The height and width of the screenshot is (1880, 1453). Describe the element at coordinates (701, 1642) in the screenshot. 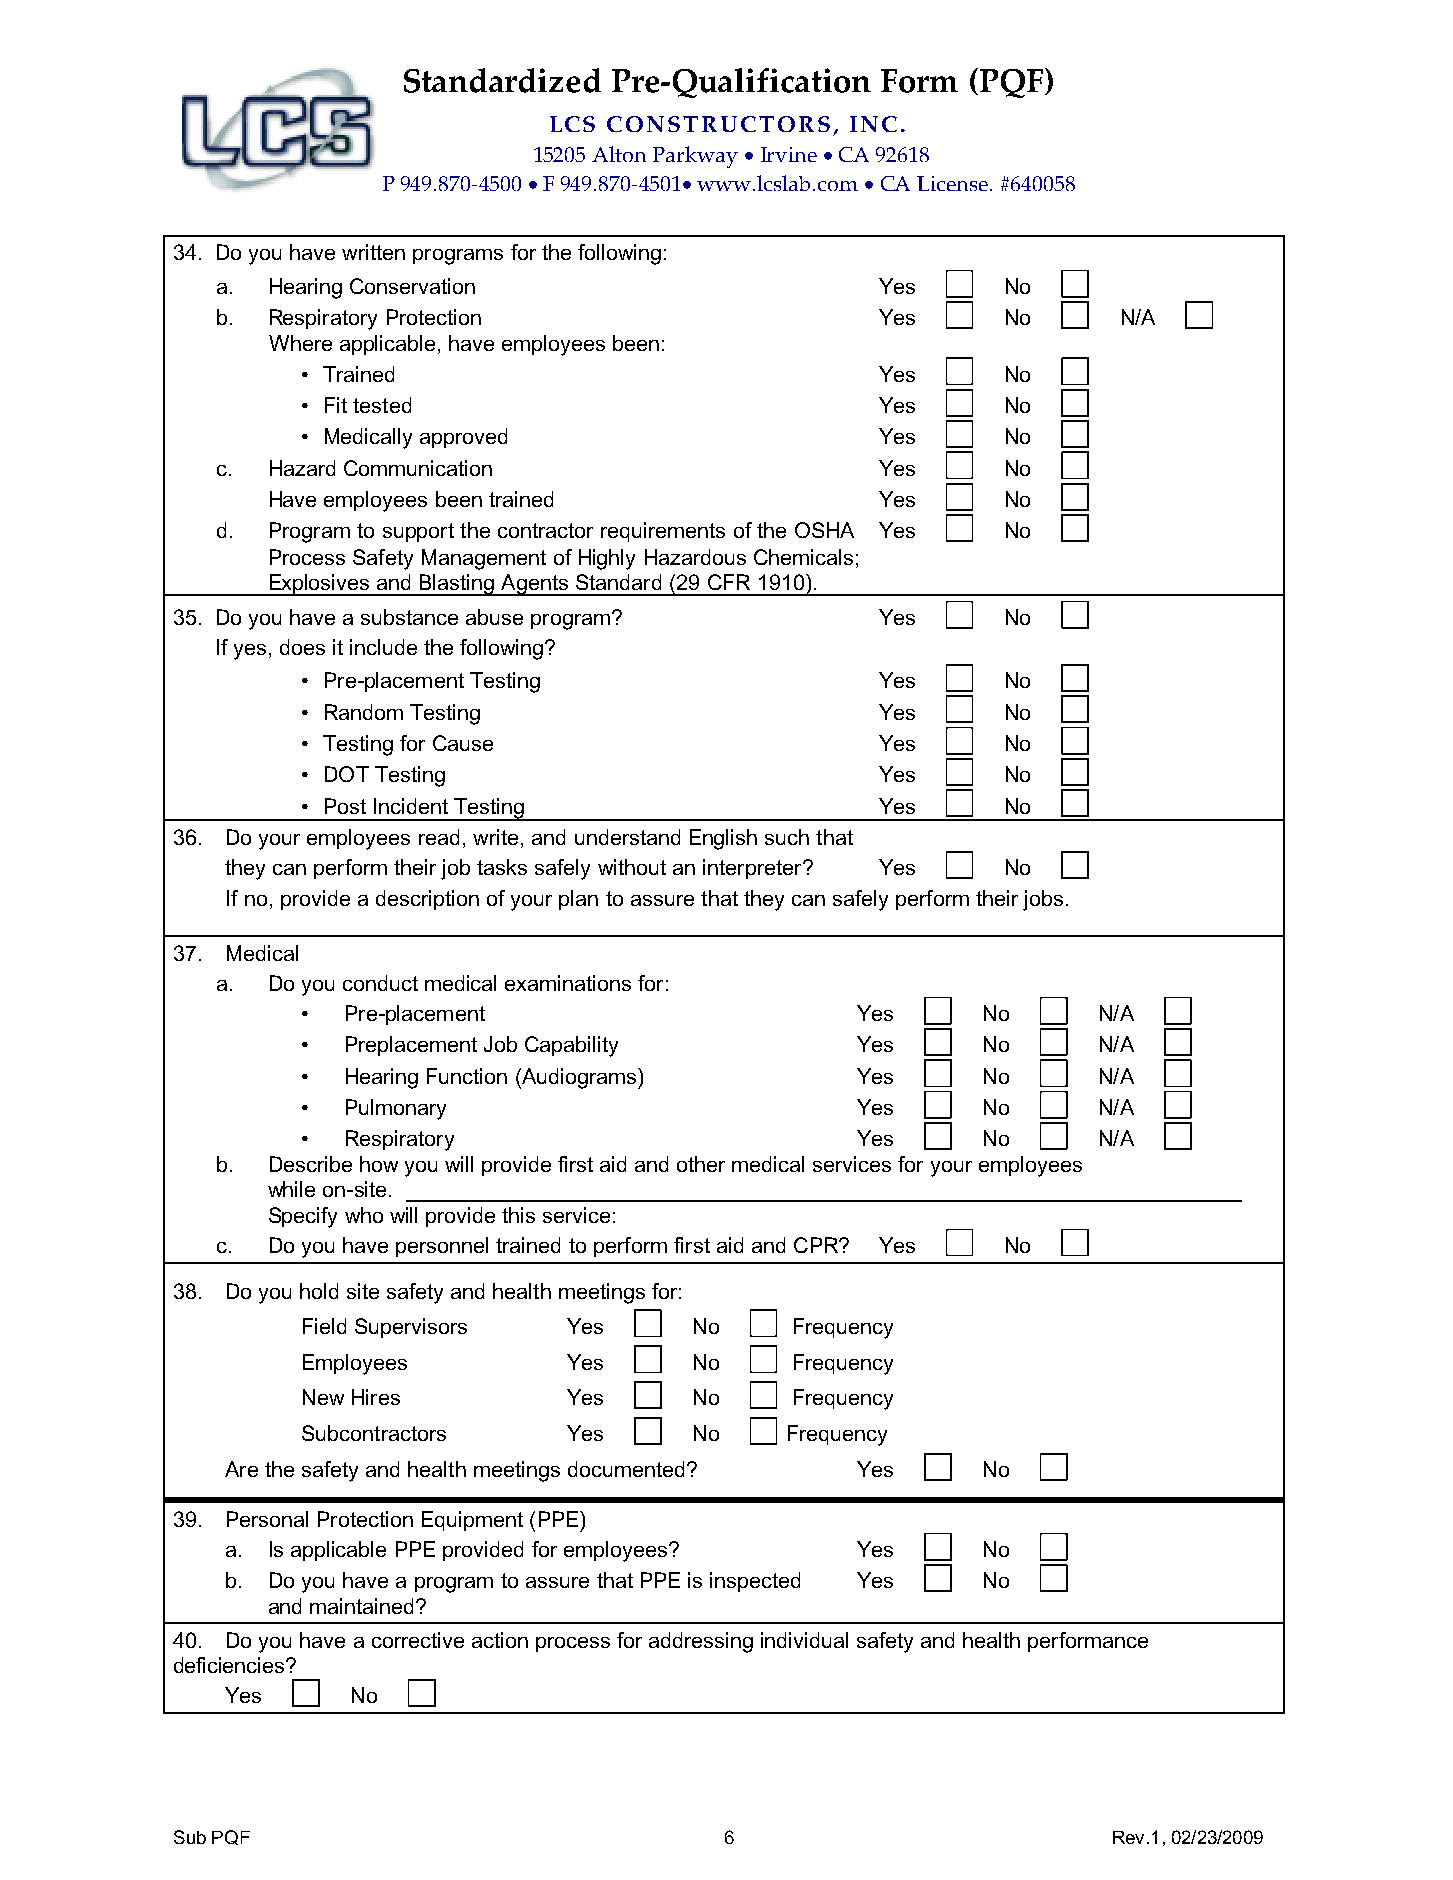

I see `addressing` at that location.
